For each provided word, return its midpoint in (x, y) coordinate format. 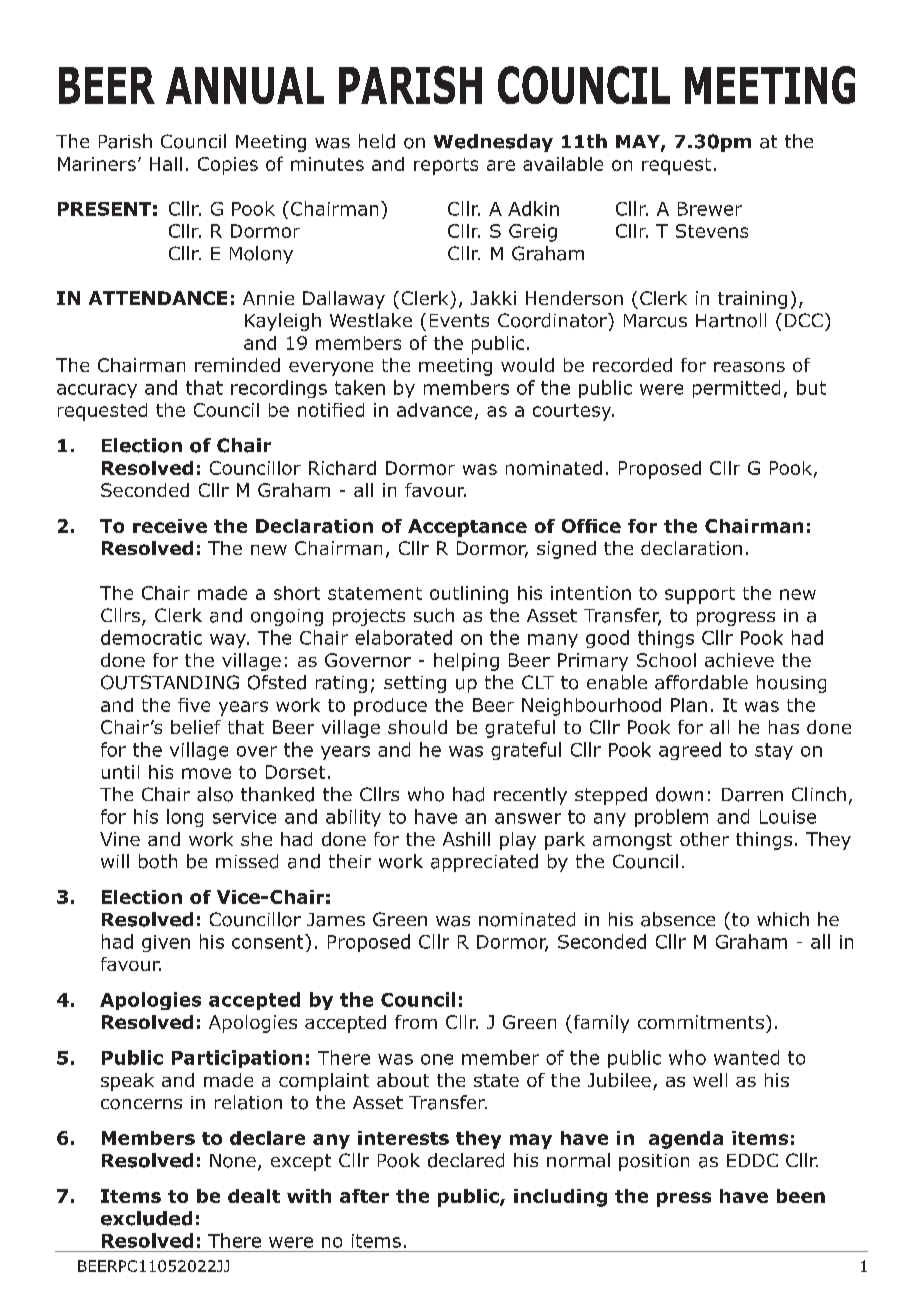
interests (403, 1138)
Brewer (710, 209)
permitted (736, 389)
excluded (146, 1218)
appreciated (484, 863)
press (684, 1199)
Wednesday (493, 143)
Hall (166, 164)
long (185, 818)
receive (170, 526)
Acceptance (467, 528)
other (704, 839)
